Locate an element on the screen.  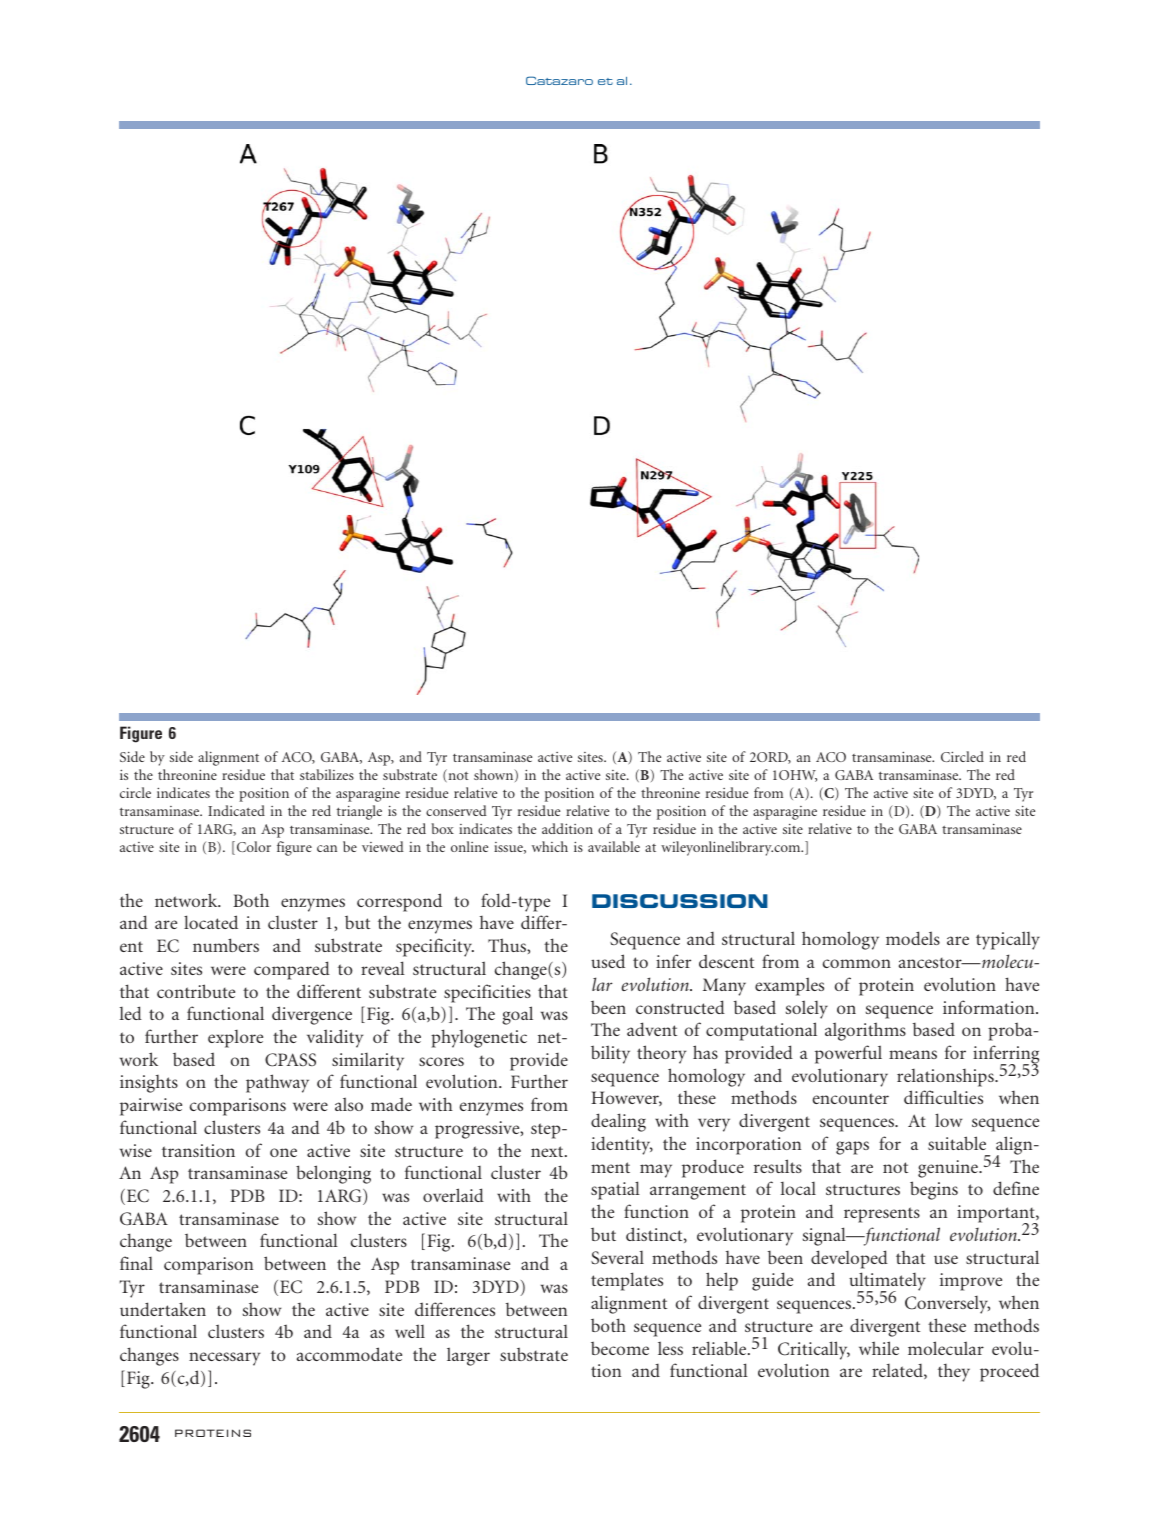
used is located at coordinates (608, 961).
